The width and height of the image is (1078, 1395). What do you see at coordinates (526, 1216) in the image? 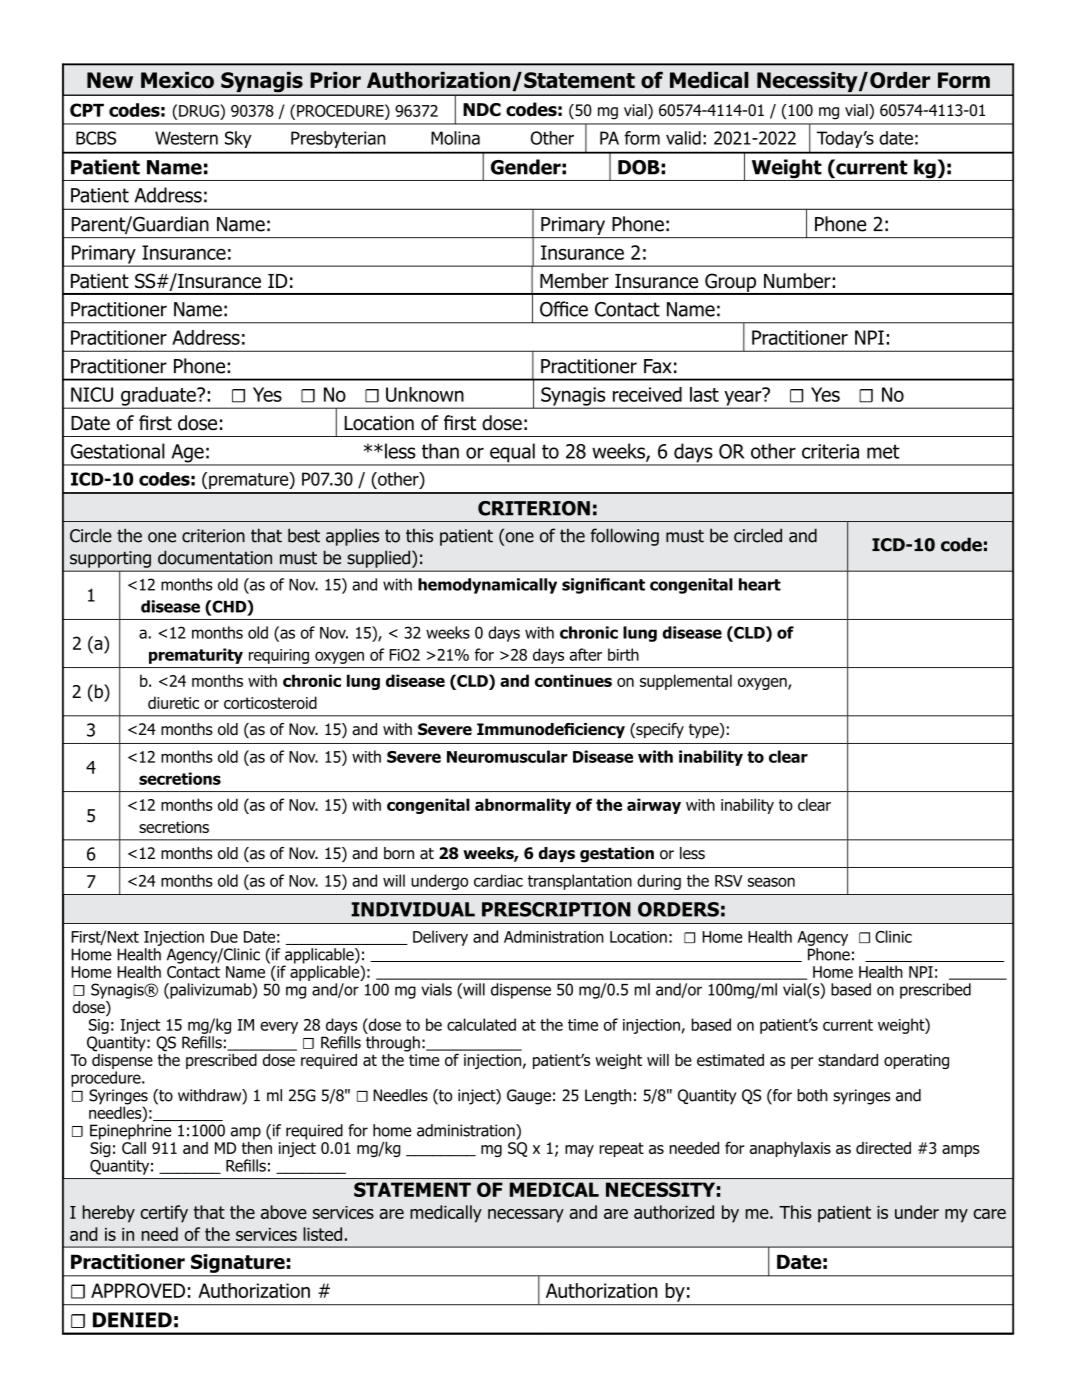
I see `necessary` at bounding box center [526, 1216].
